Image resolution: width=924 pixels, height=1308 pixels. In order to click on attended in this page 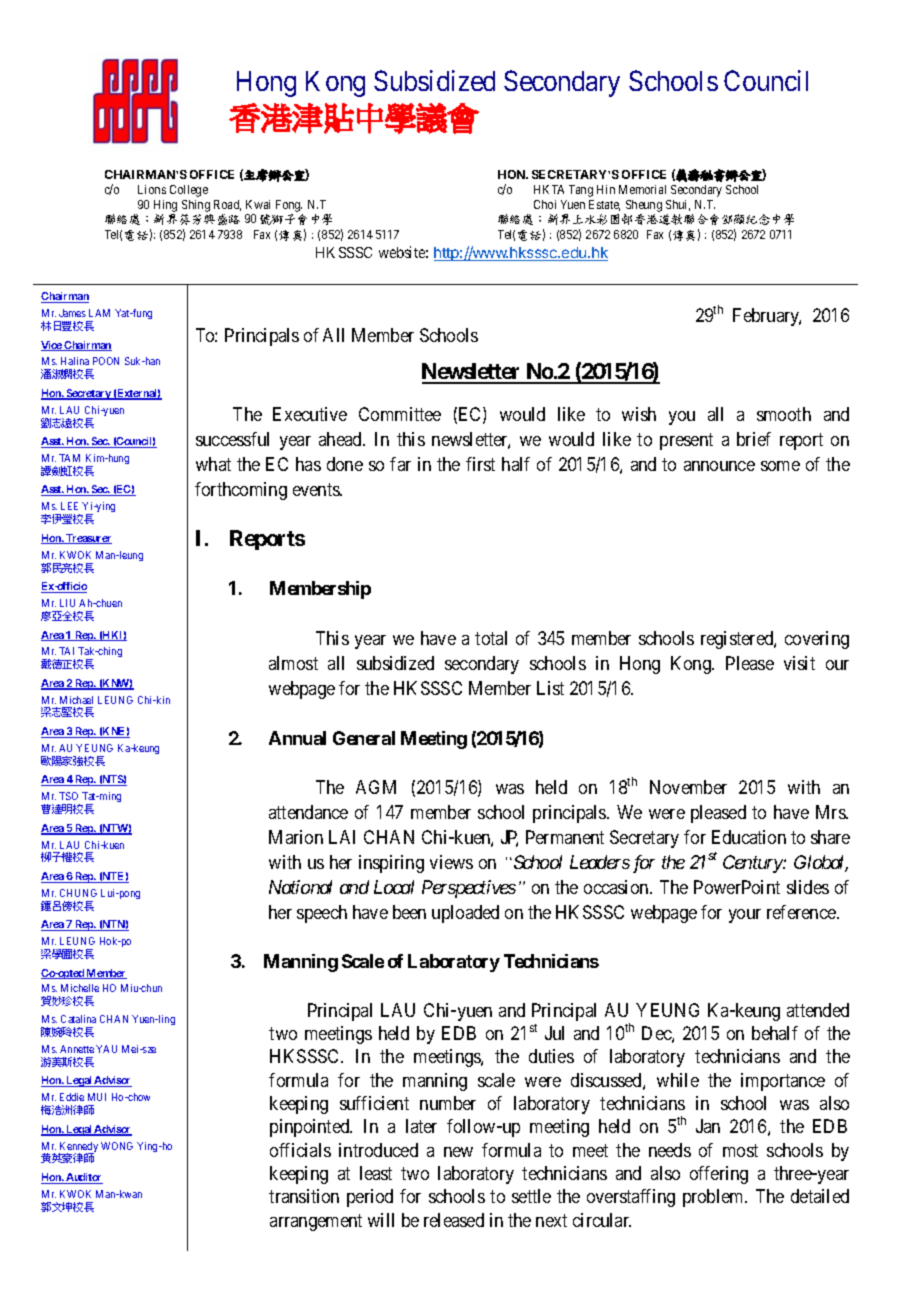, I will do `click(818, 1010)`.
